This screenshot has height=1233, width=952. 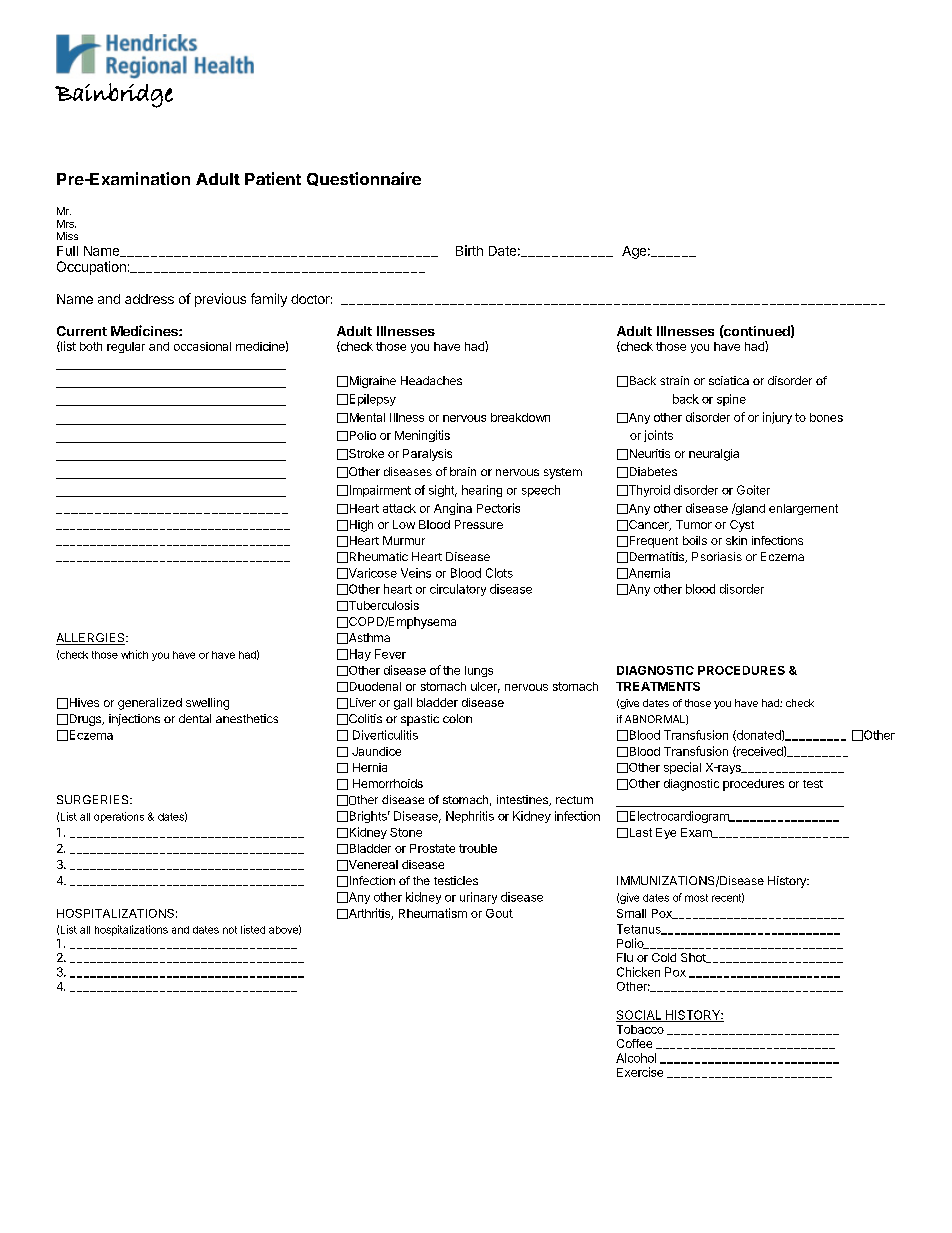 What do you see at coordinates (666, 833) in the screenshot?
I see `Eye` at bounding box center [666, 833].
